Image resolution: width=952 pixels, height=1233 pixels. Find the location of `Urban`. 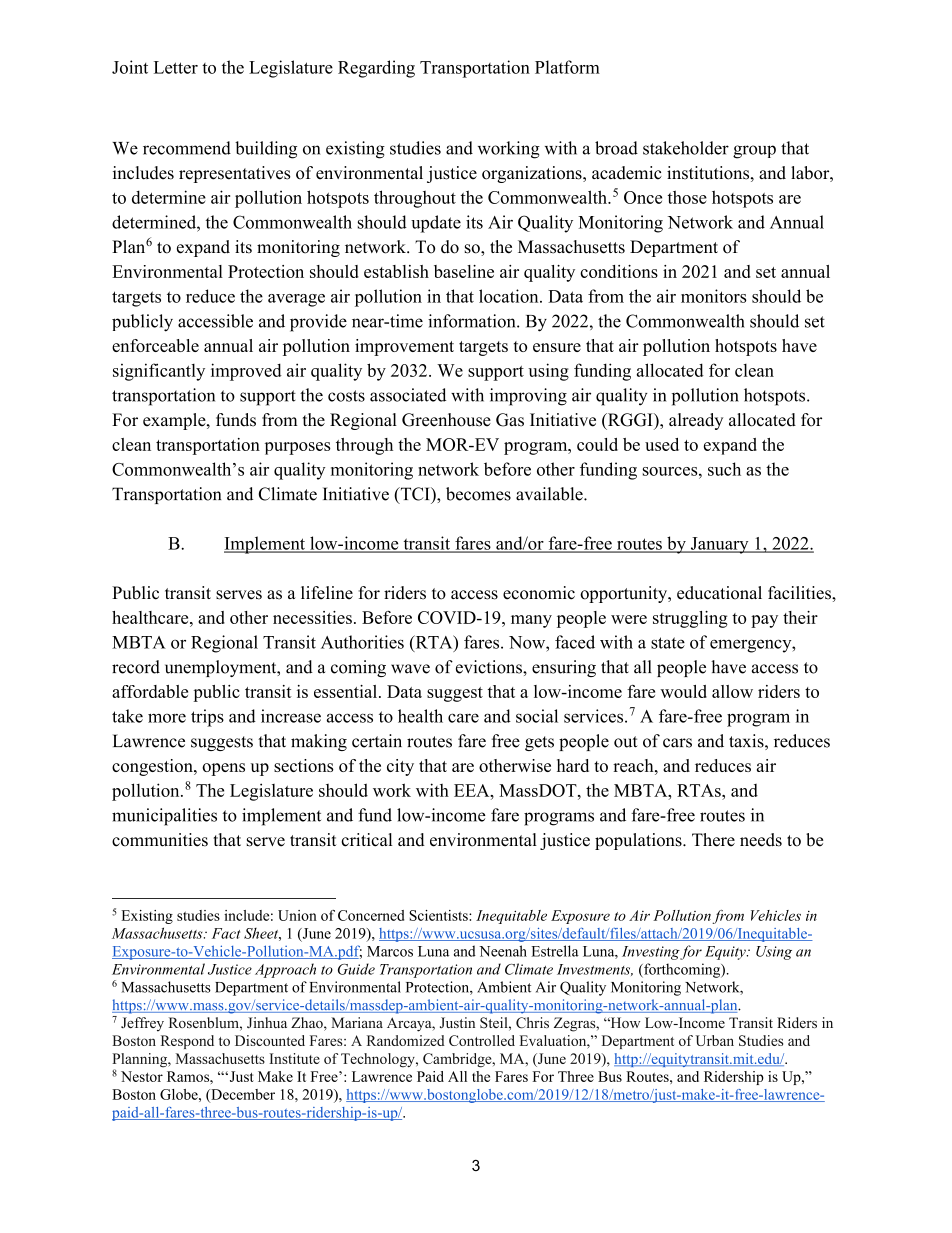

Urban is located at coordinates (715, 1040).
